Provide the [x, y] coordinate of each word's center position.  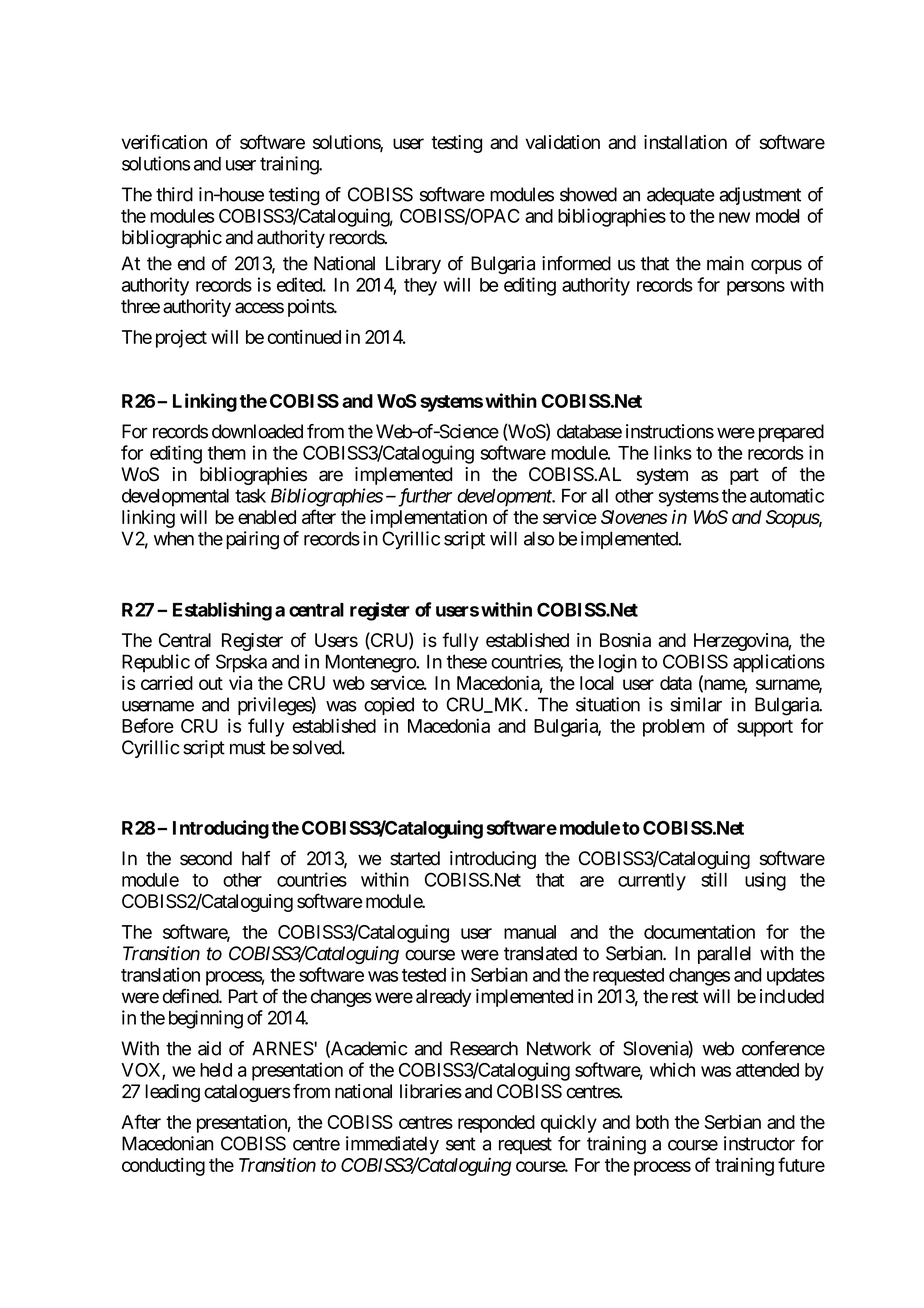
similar [696, 704]
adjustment [760, 196]
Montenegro [371, 663]
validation [562, 142]
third [174, 194]
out [211, 683]
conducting [163, 1167]
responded [496, 1124]
